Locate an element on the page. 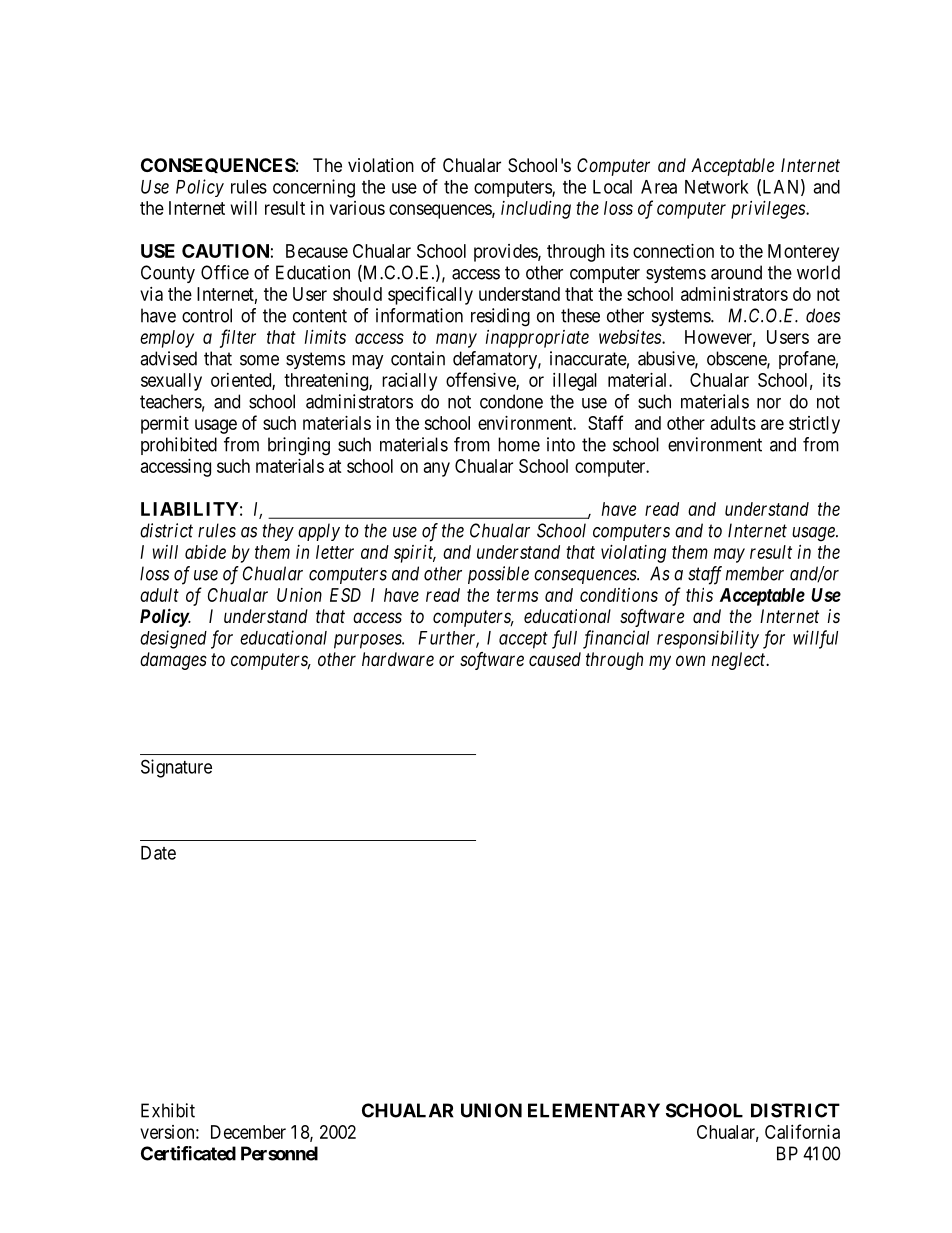  concerning is located at coordinates (314, 188).
